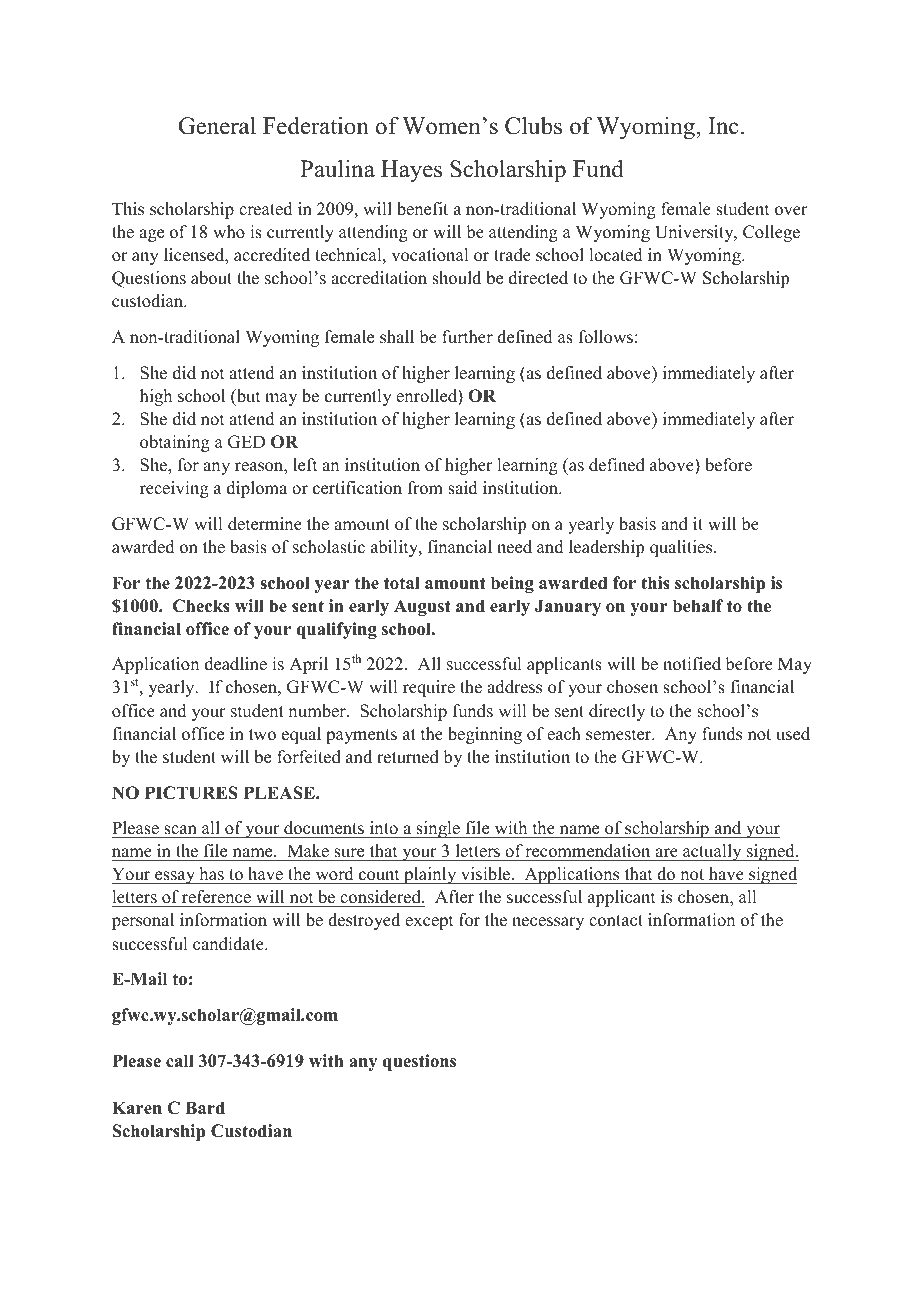 The height and width of the image is (1308, 924). What do you see at coordinates (698, 606) in the image?
I see `behalf` at bounding box center [698, 606].
